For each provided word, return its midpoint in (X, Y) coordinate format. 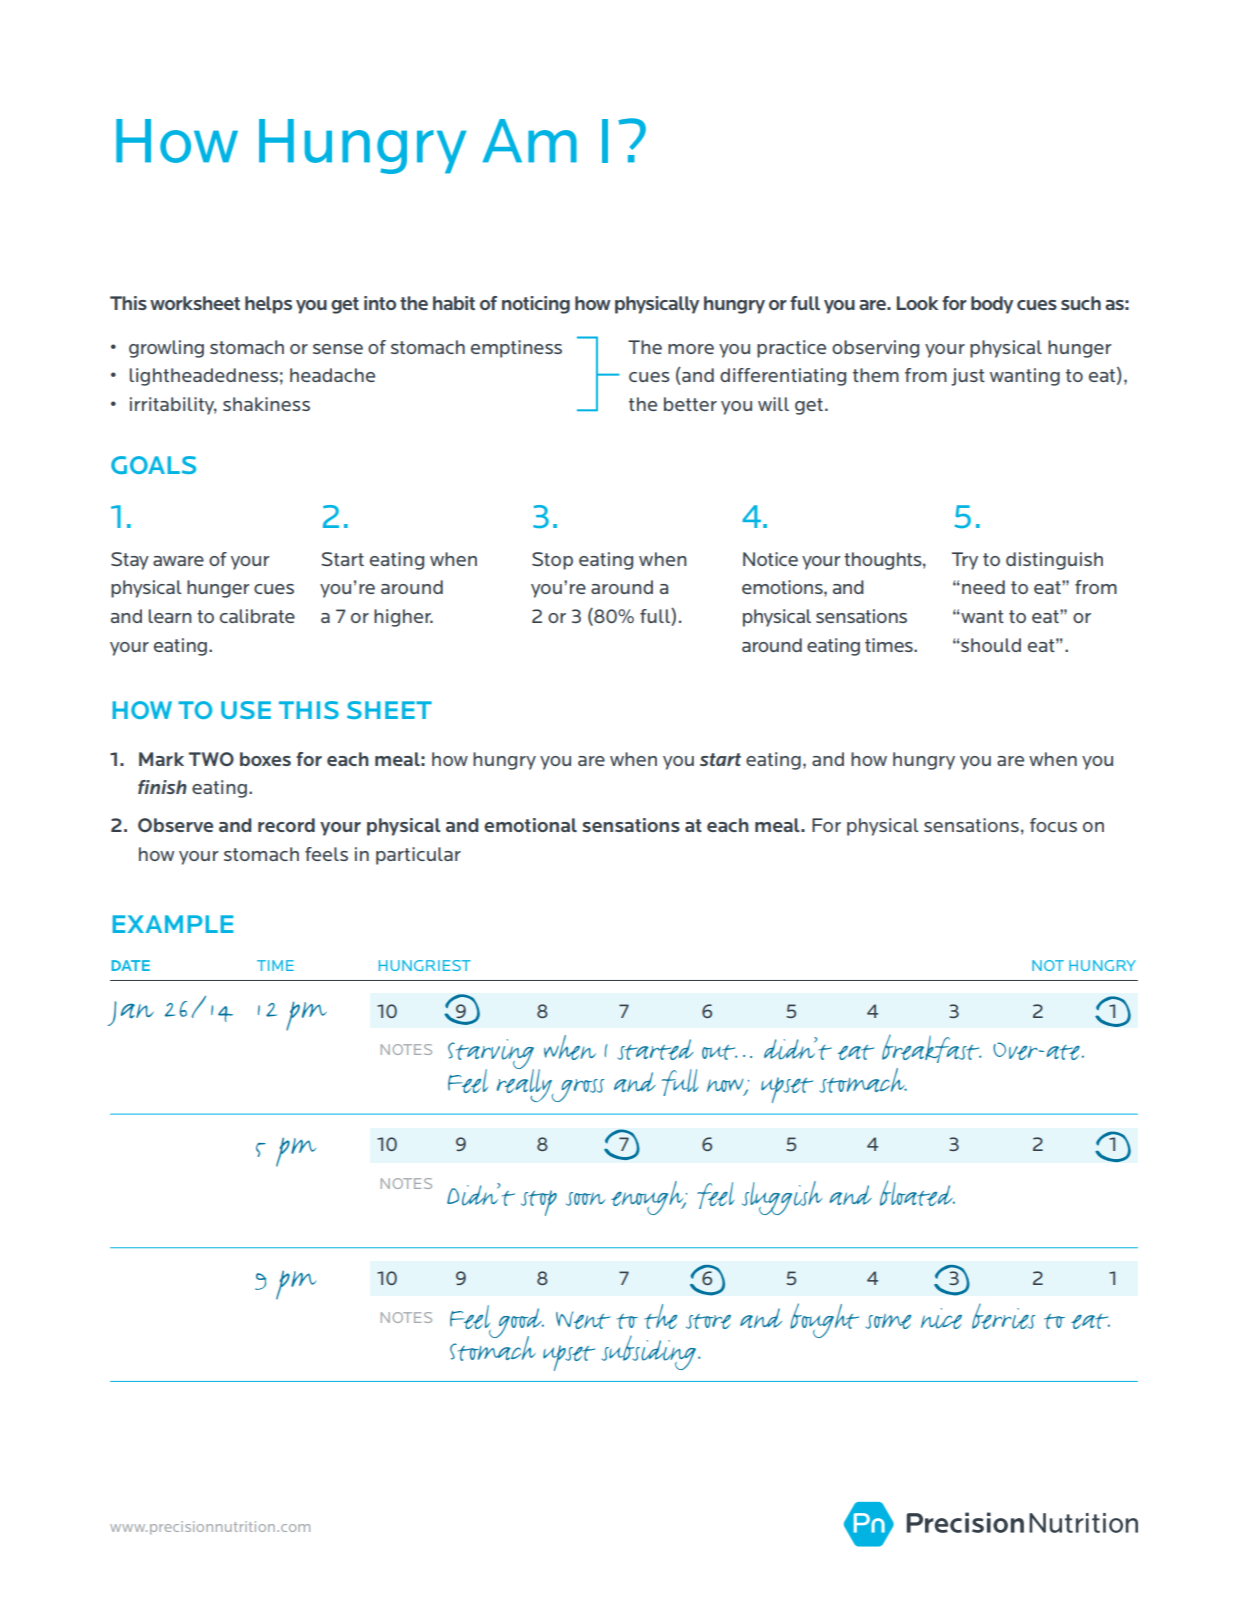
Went (583, 1320)
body (992, 305)
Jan (131, 1013)
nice (941, 1318)
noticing (536, 305)
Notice (770, 559)
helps (268, 305)
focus (1053, 825)
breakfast (931, 1049)
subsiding (651, 1353)
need (983, 587)
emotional (530, 825)
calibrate (257, 616)
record (286, 825)
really (525, 1084)
